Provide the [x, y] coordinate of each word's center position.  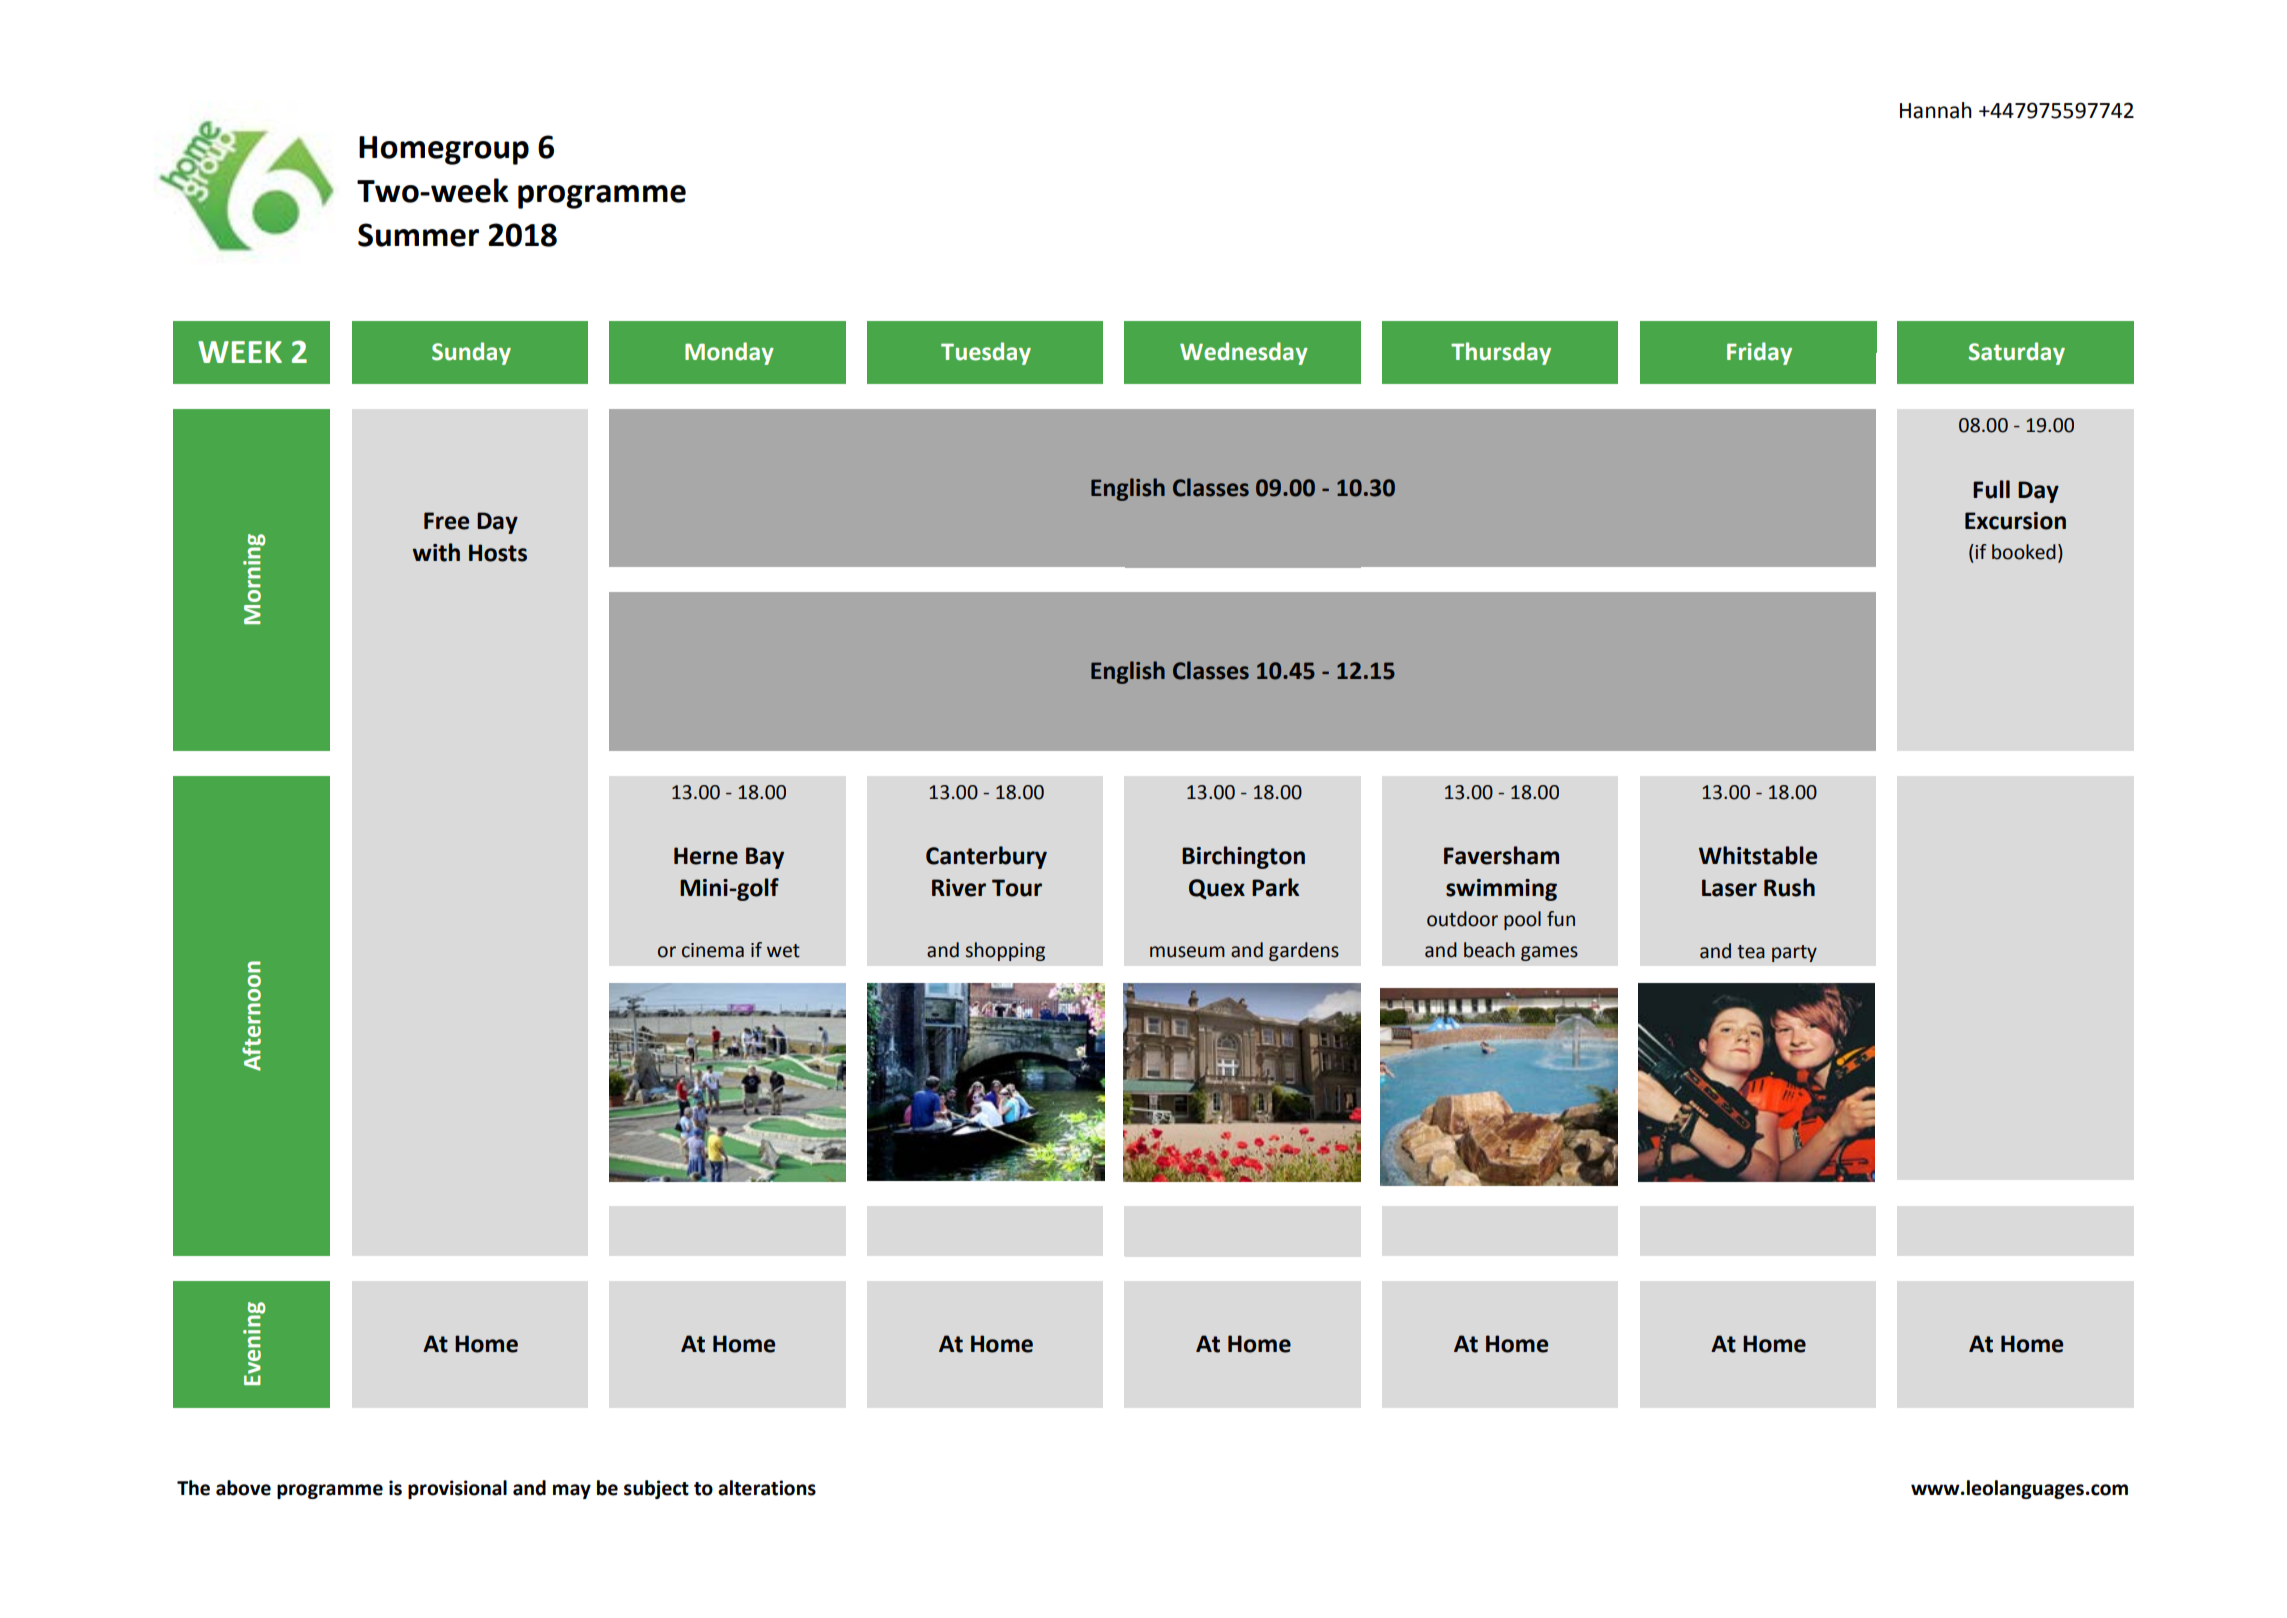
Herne [706, 856]
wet [783, 951]
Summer [418, 235]
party [1794, 953]
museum [1187, 952]
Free [446, 521]
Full [1991, 489]
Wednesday [1244, 353]
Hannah [1936, 110]
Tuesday [986, 353]
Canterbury [986, 857]
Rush [1789, 887]
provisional [457, 1489]
